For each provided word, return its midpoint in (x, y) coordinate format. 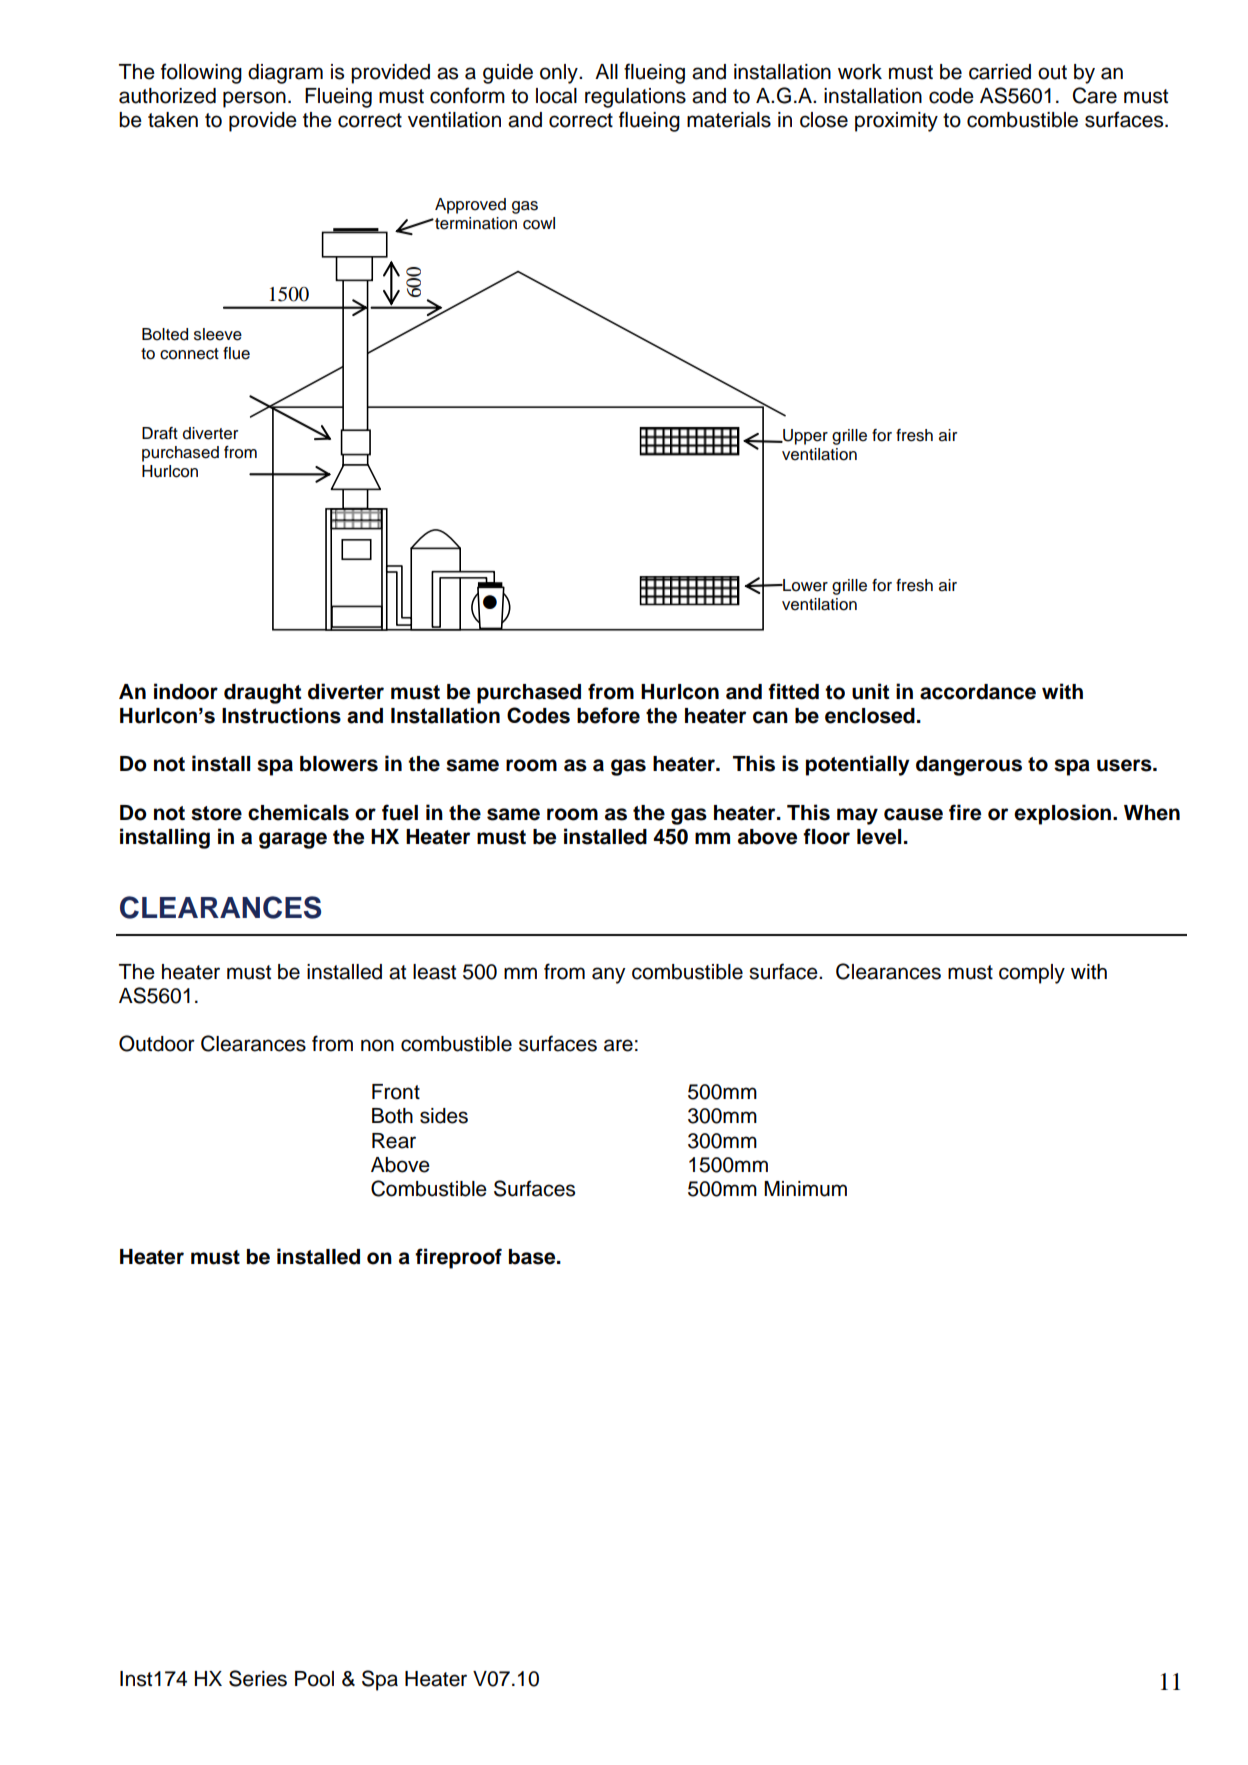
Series (258, 1678)
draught (262, 694)
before (608, 715)
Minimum (805, 1189)
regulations (635, 98)
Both (392, 1116)
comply (1032, 974)
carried (1000, 72)
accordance (978, 692)
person (254, 99)
